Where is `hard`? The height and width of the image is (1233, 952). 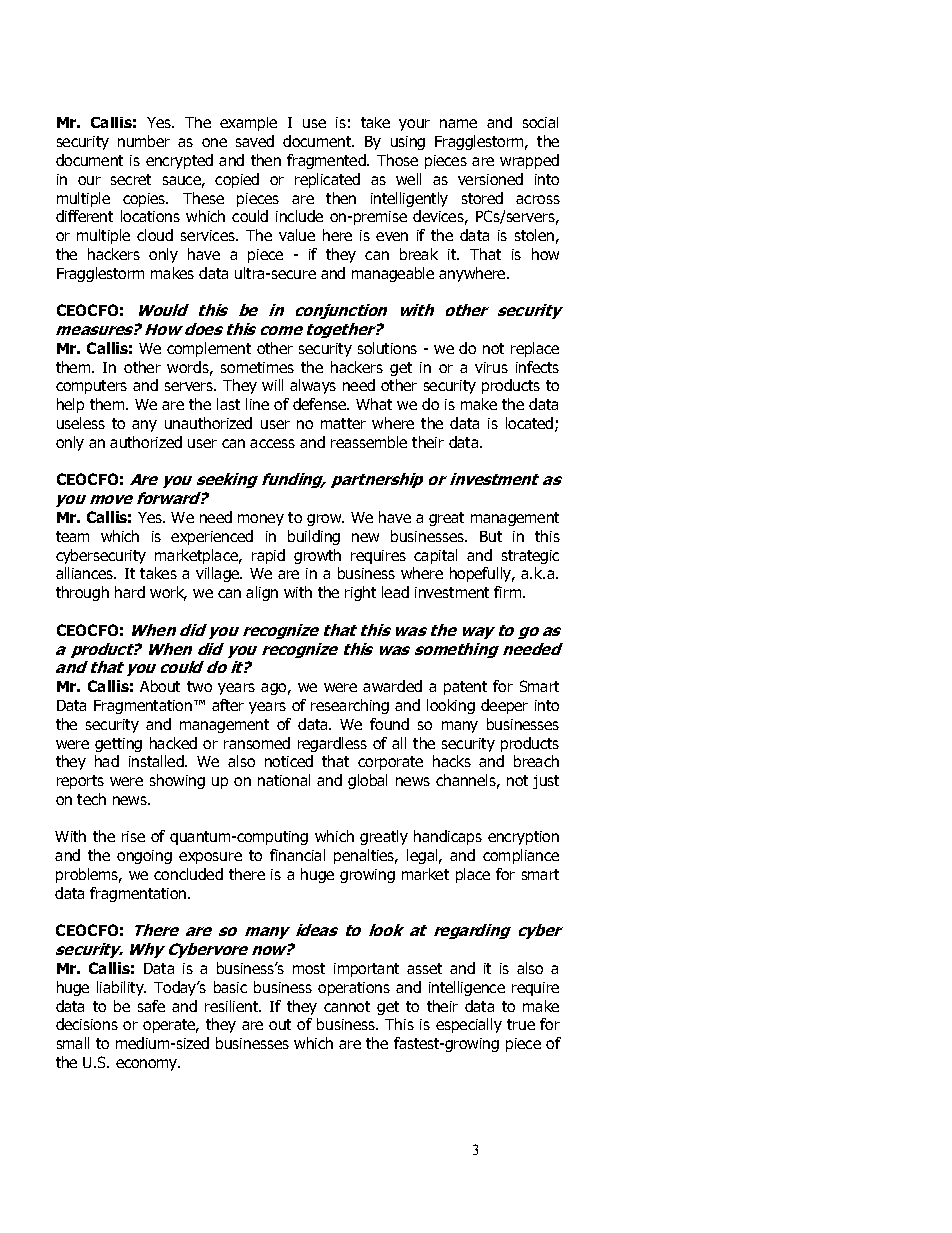 hard is located at coordinates (130, 592).
